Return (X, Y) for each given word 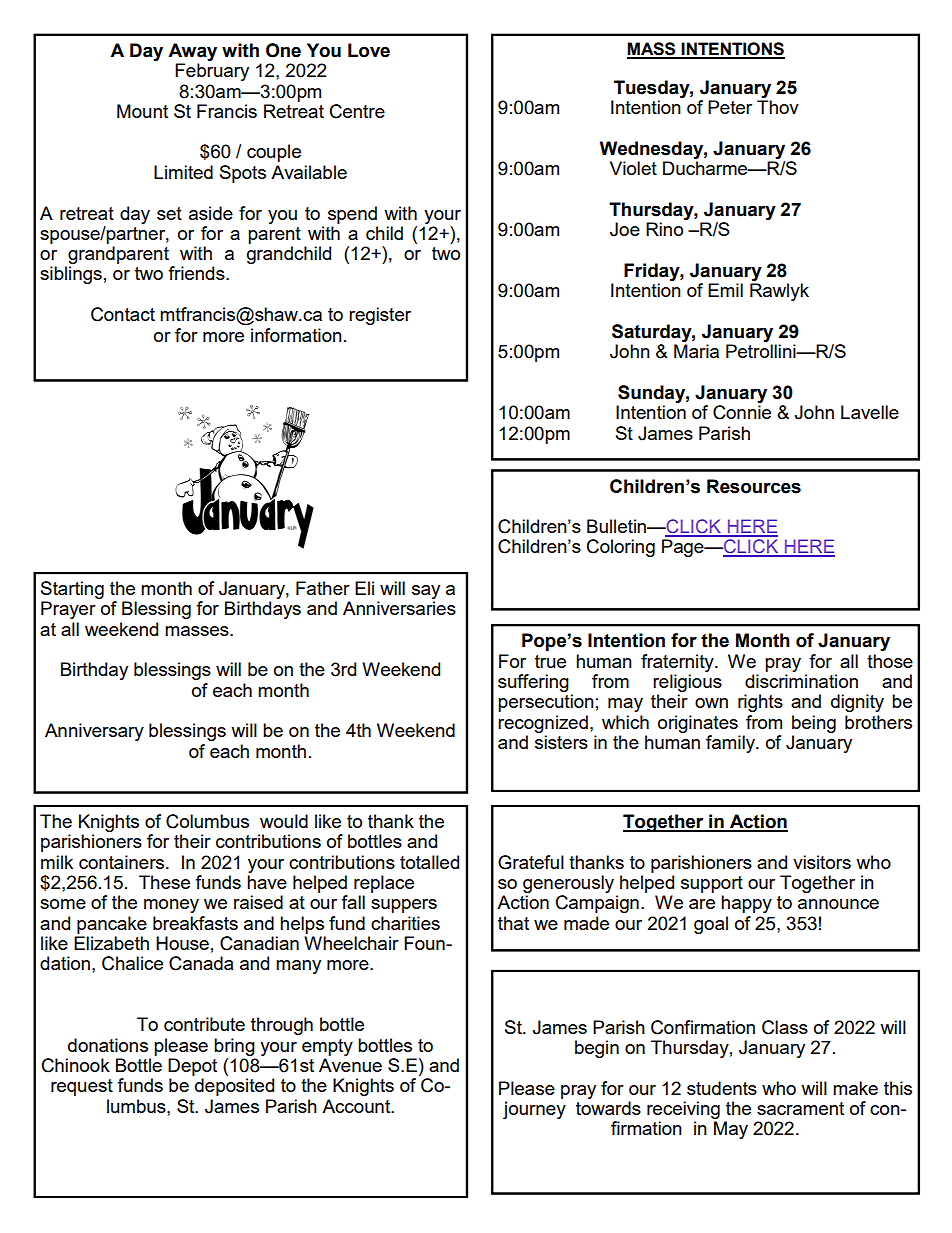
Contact (123, 314)
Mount (142, 111)
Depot (192, 1067)
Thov (778, 107)
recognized (543, 724)
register (380, 316)
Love (369, 50)
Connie (742, 412)
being (814, 724)
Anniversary (94, 732)
